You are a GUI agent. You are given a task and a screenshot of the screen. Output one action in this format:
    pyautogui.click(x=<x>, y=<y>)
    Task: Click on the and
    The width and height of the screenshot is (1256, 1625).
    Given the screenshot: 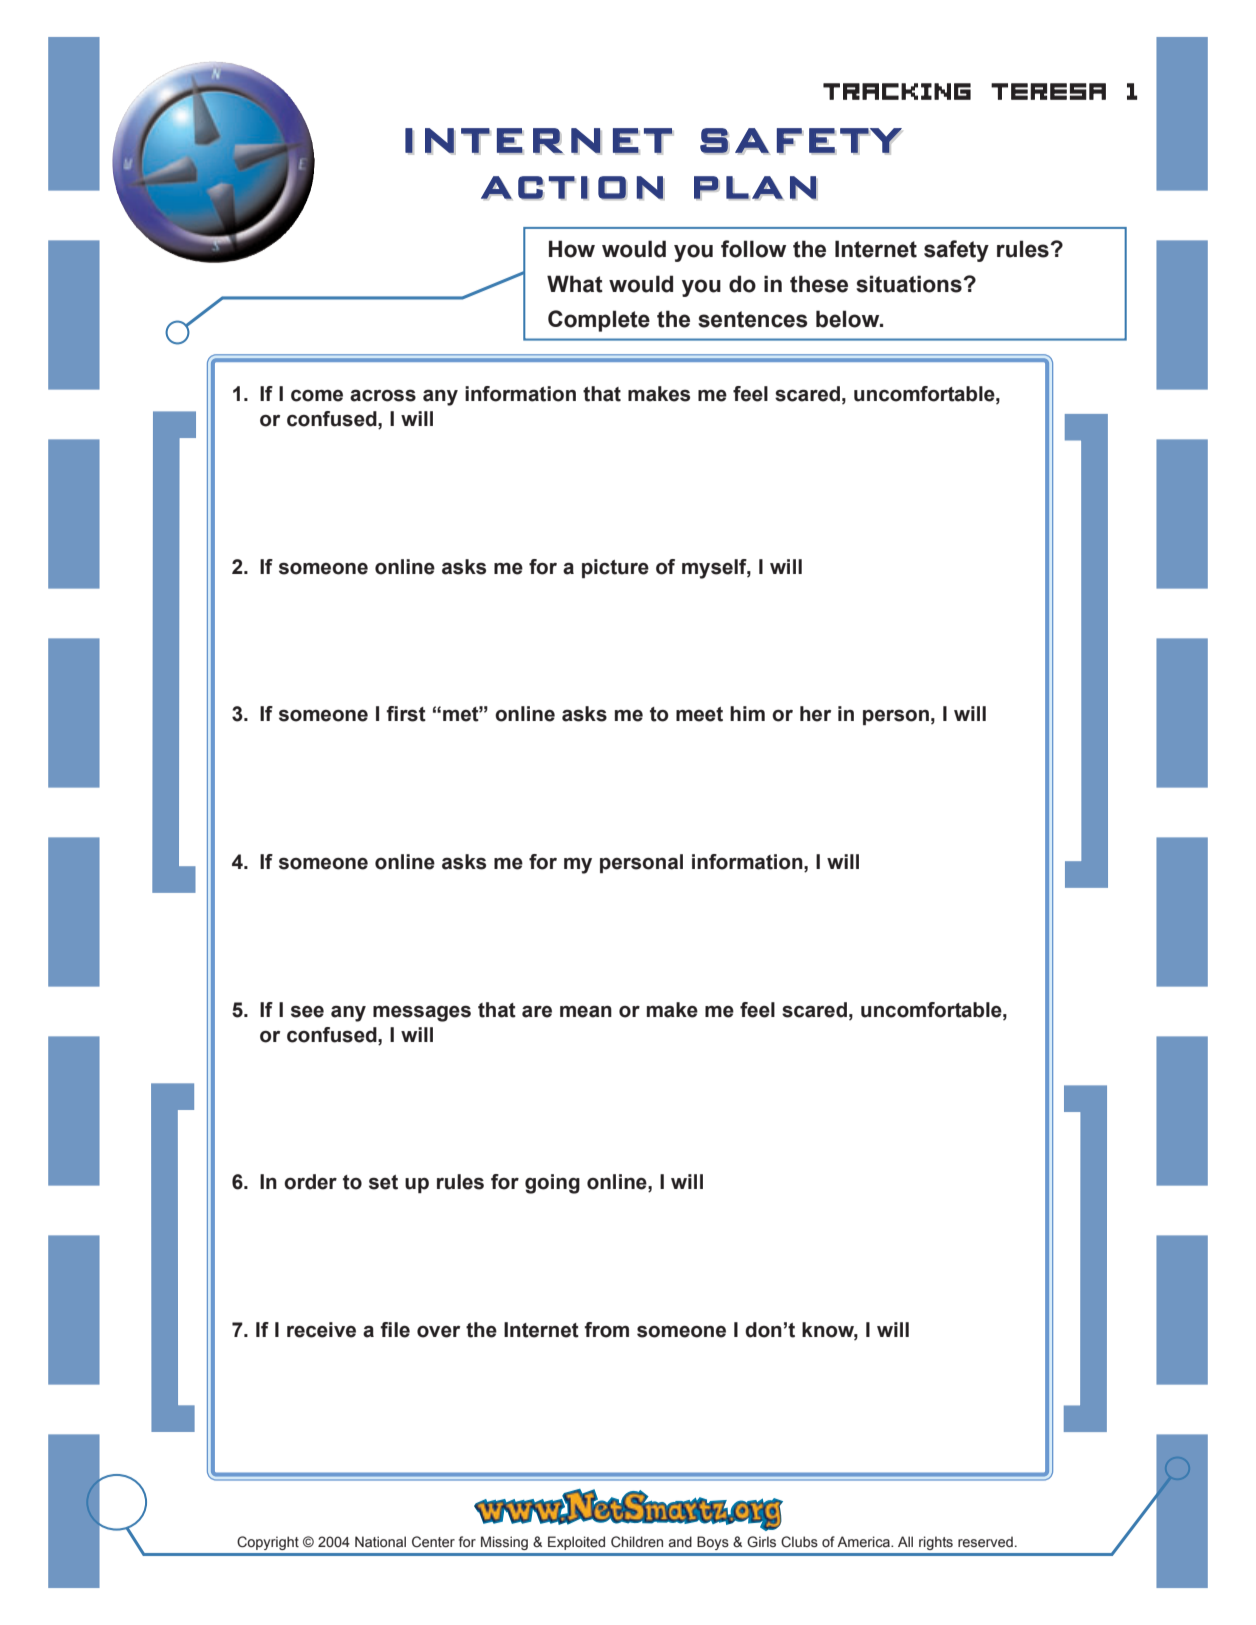 What is the action you would take?
    pyautogui.click(x=680, y=1542)
